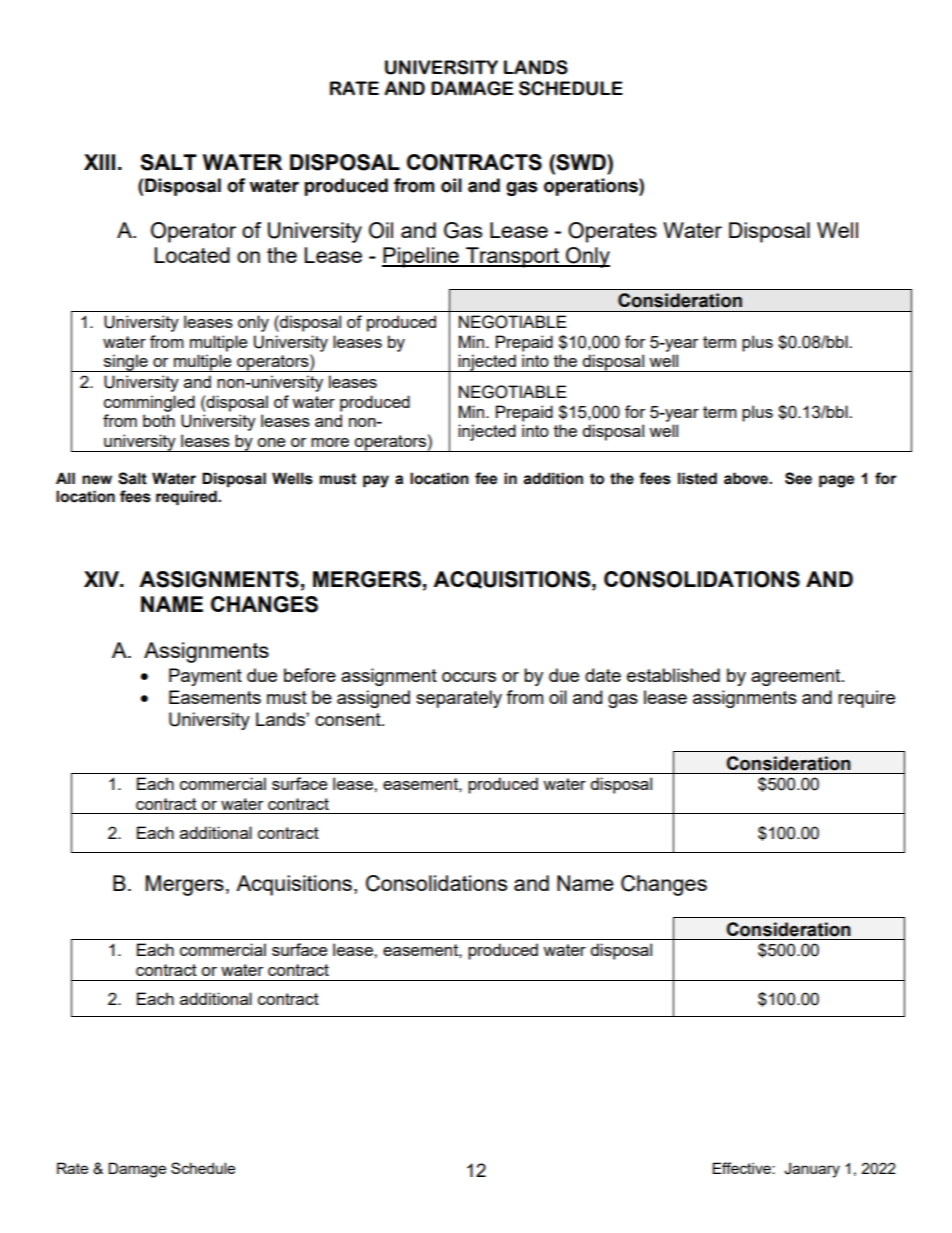 The image size is (952, 1233). Describe the element at coordinates (673, 675) in the screenshot. I see `established` at that location.
